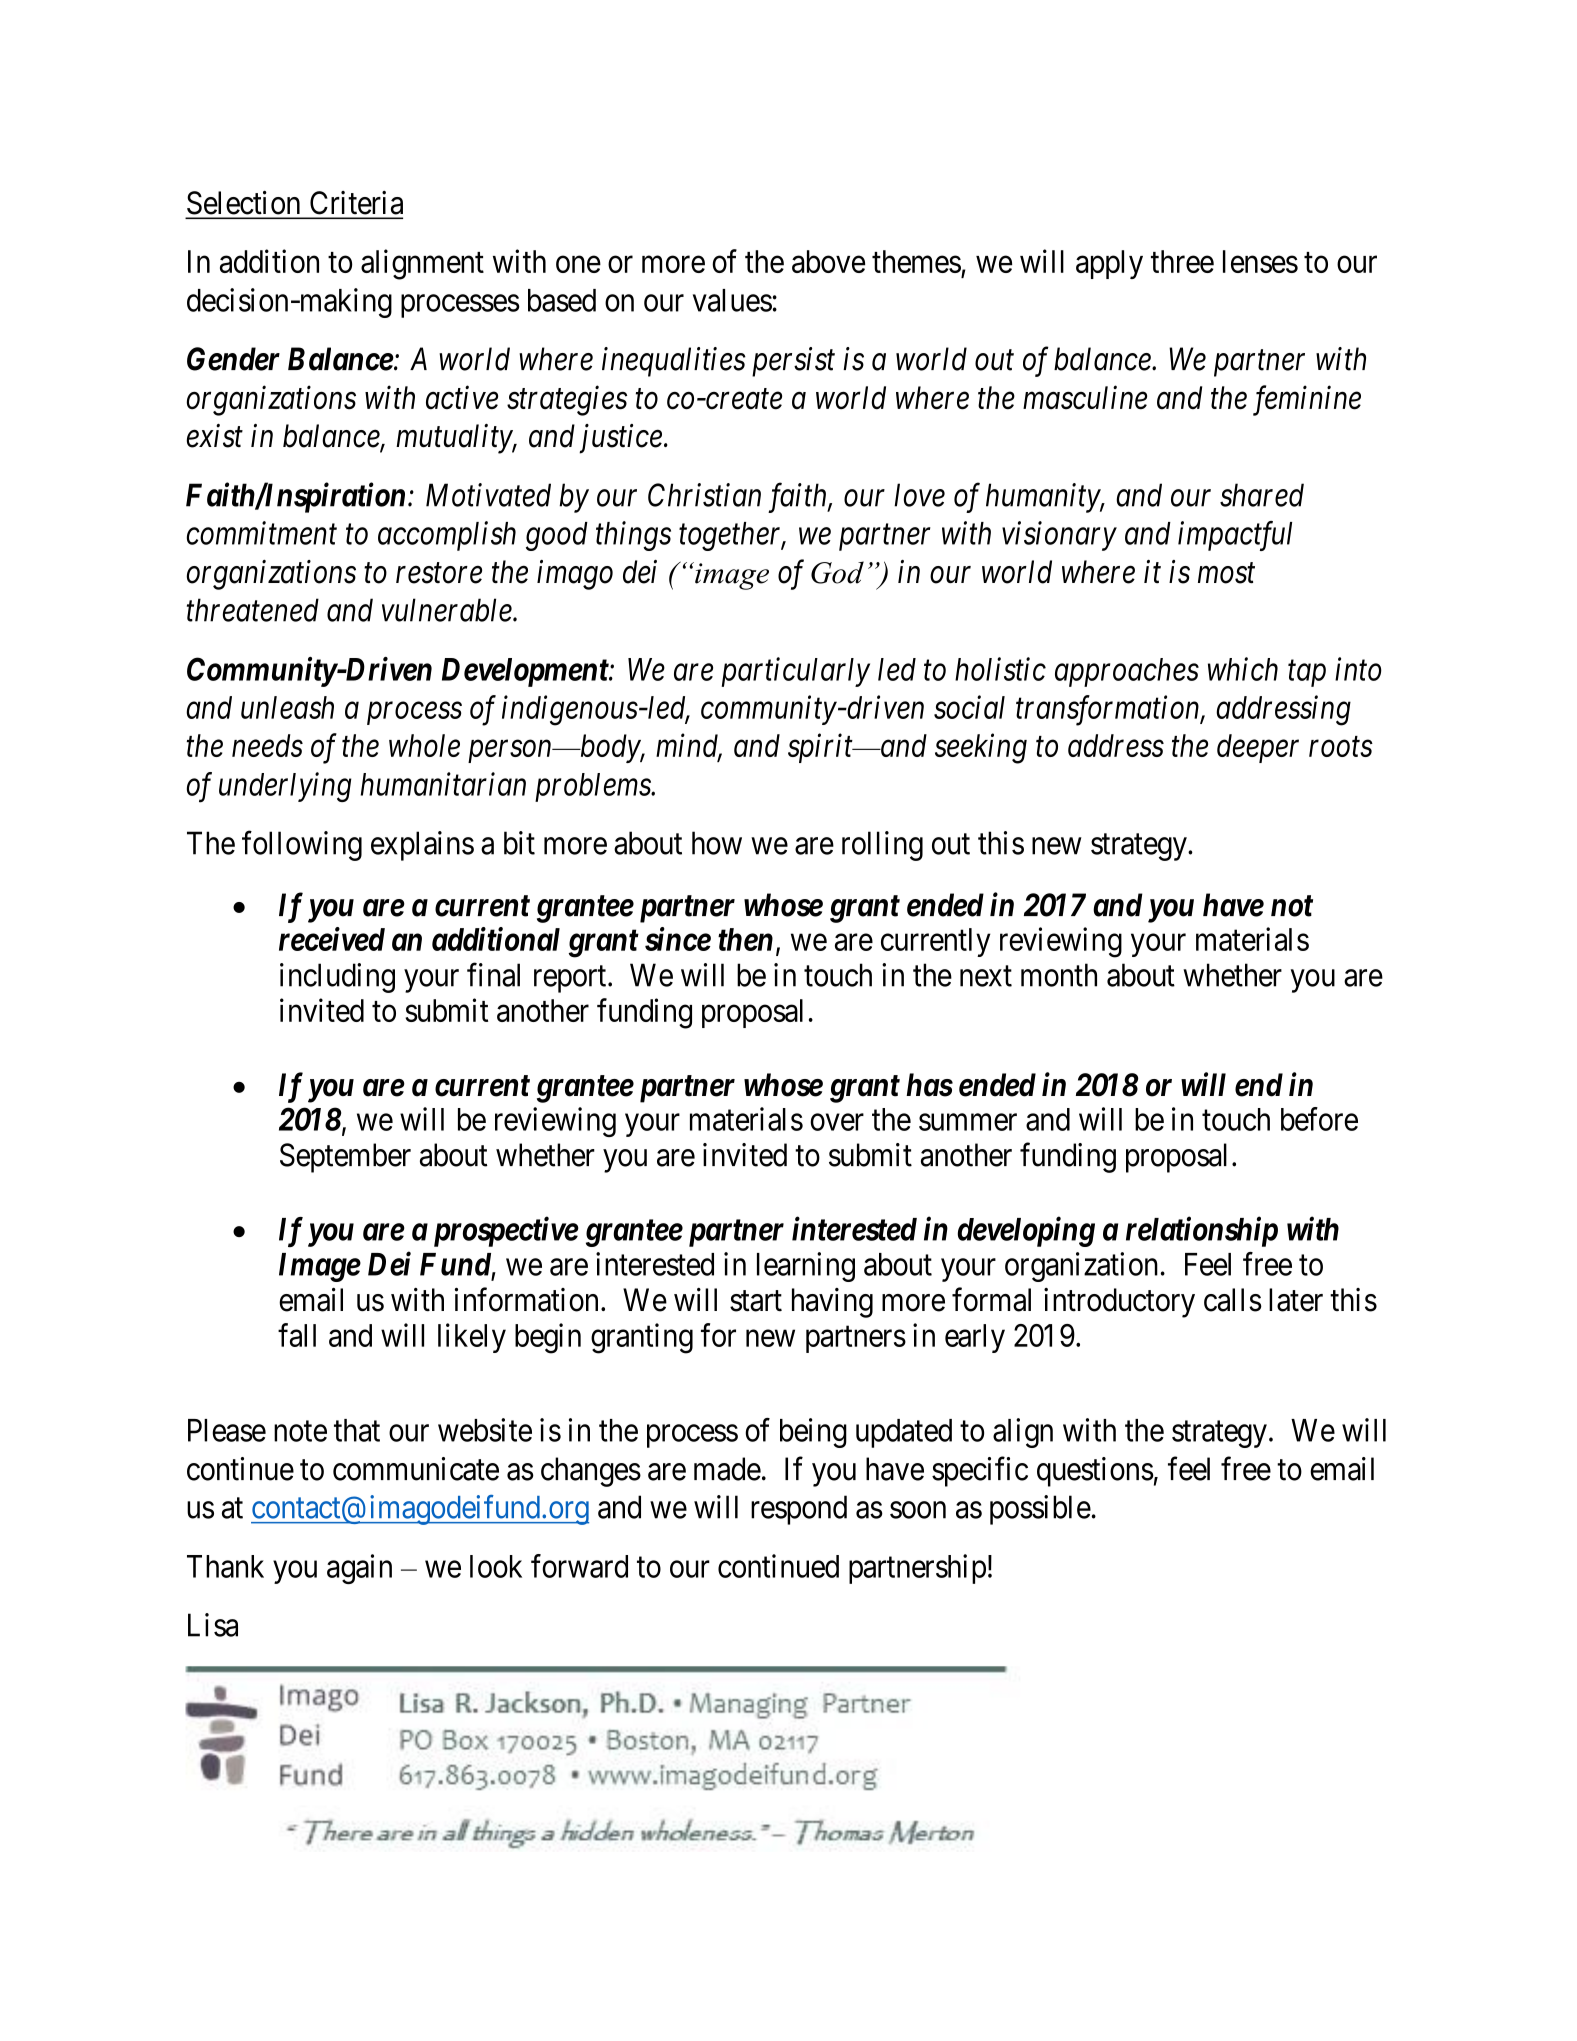  What do you see at coordinates (1319, 1119) in the page?
I see `before` at bounding box center [1319, 1119].
